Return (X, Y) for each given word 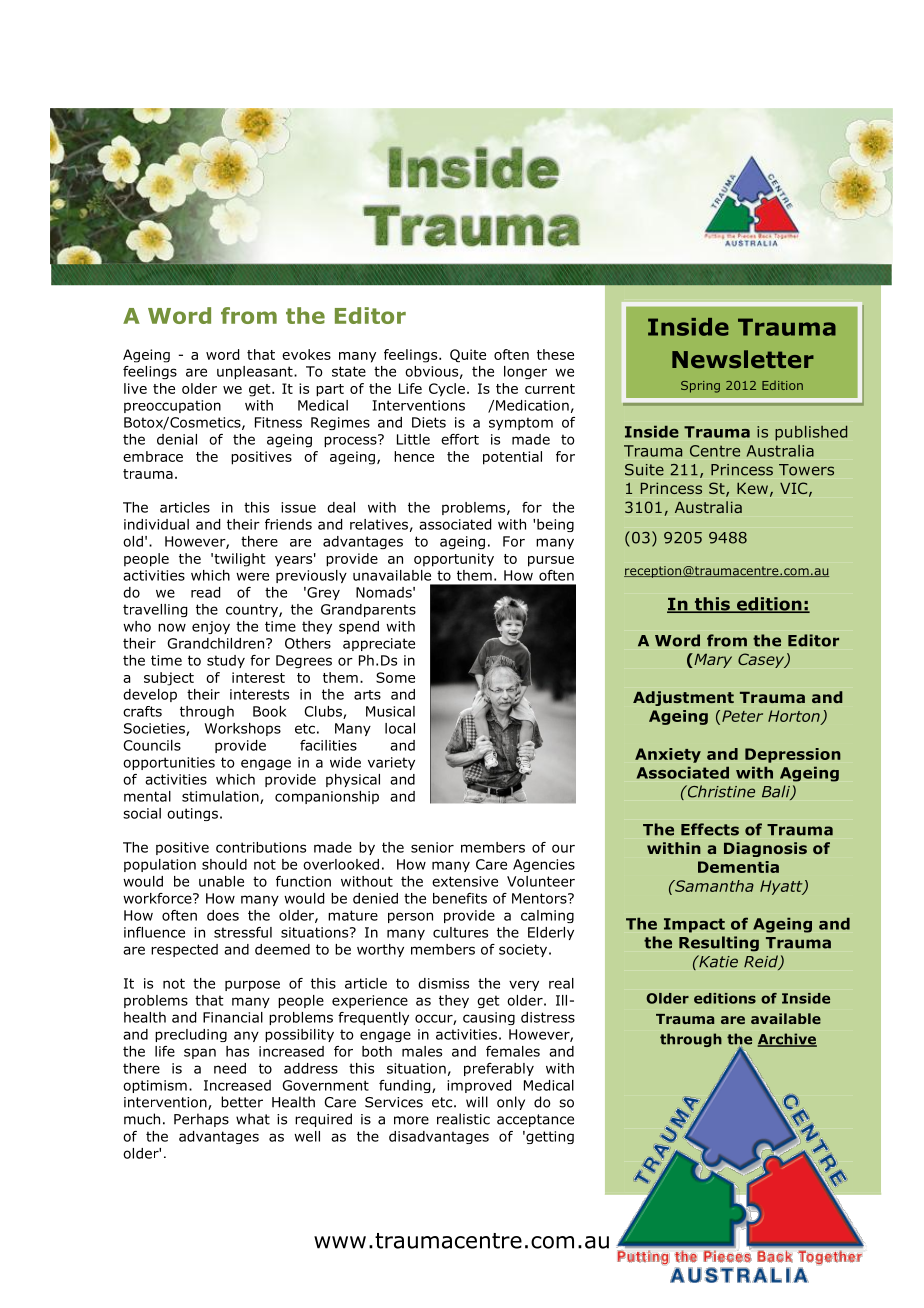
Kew (752, 488)
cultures (460, 932)
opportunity (454, 560)
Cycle (447, 390)
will (477, 1102)
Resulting (719, 943)
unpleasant (256, 372)
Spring (700, 387)
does (223, 915)
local (400, 728)
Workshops (242, 729)
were (252, 576)
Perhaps (201, 1120)
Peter (742, 716)
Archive (787, 1040)
